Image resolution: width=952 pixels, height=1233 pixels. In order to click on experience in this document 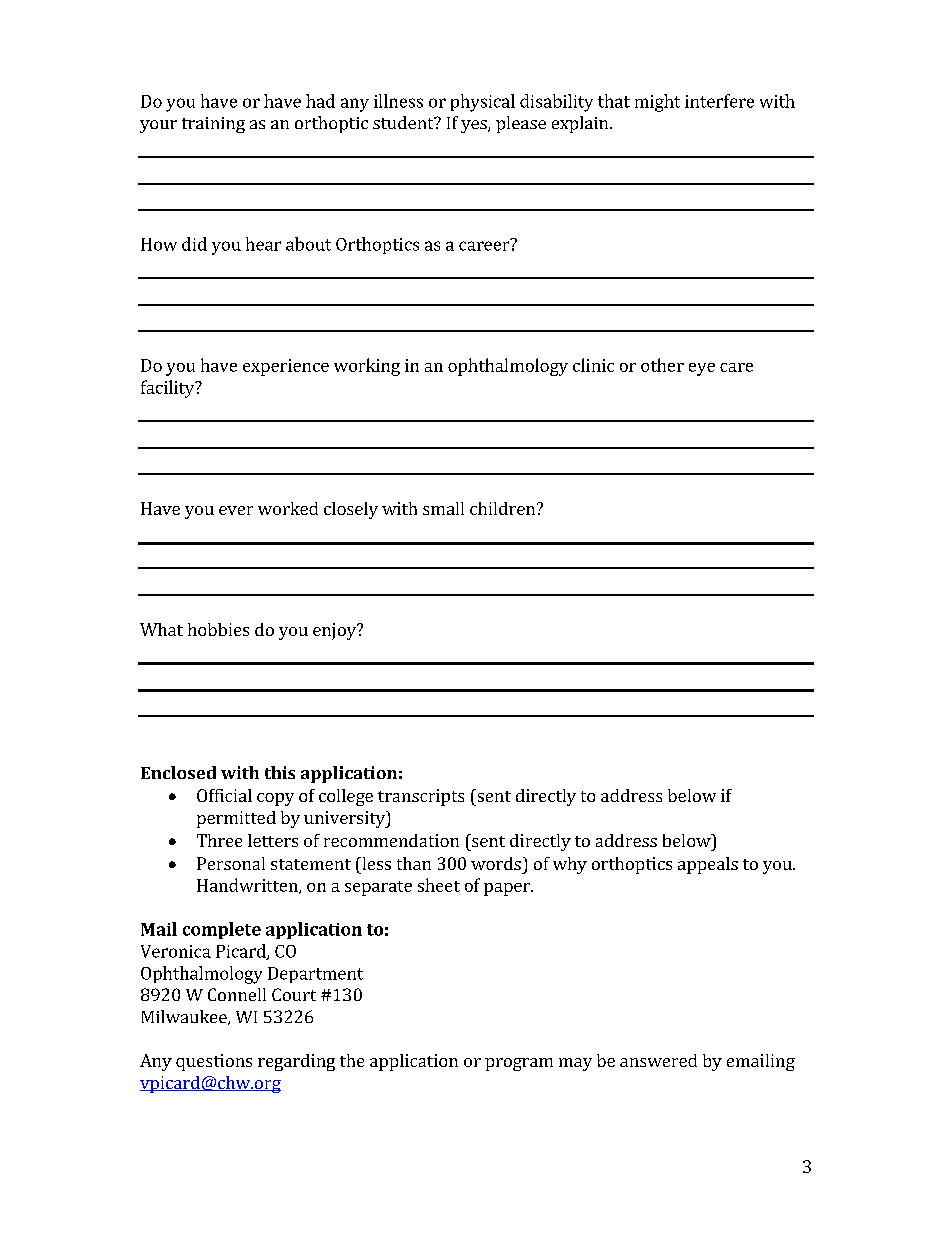, I will do `click(286, 367)`.
